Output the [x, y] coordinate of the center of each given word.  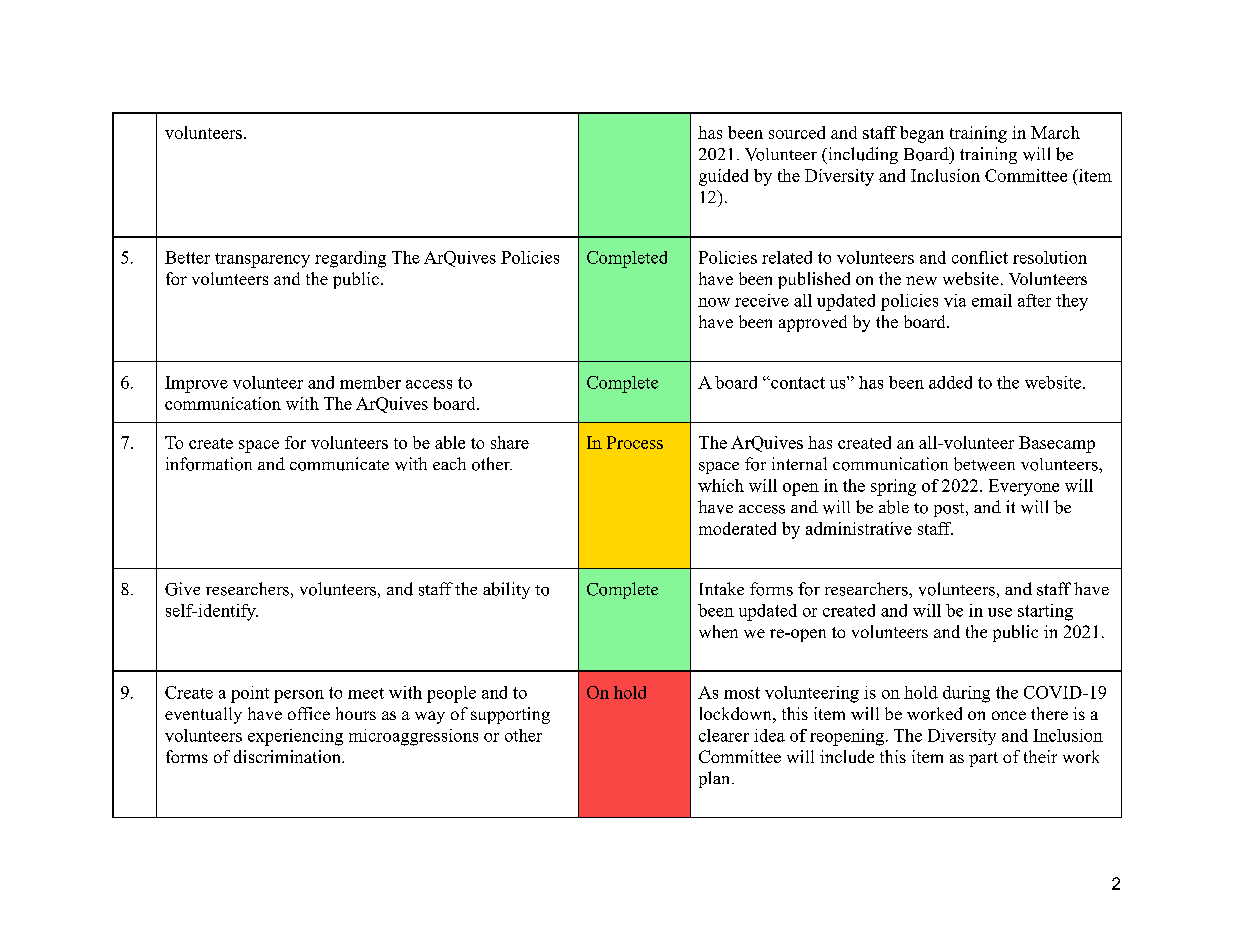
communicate [339, 464]
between [984, 464]
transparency [262, 260]
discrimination [288, 756]
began [922, 134]
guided [723, 177]
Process [635, 442]
